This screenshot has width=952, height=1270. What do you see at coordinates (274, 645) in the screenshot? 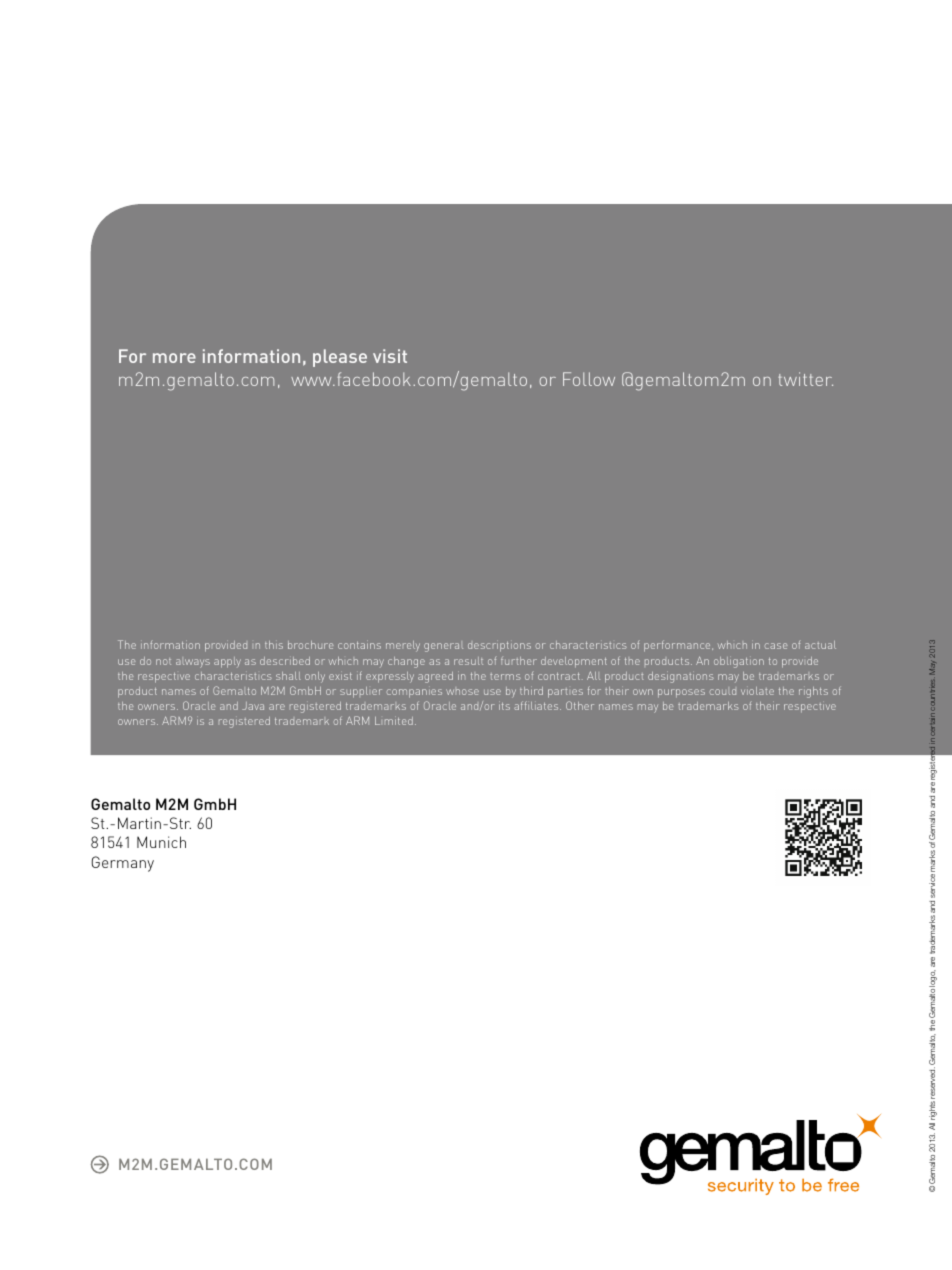
I see `this` at bounding box center [274, 645].
